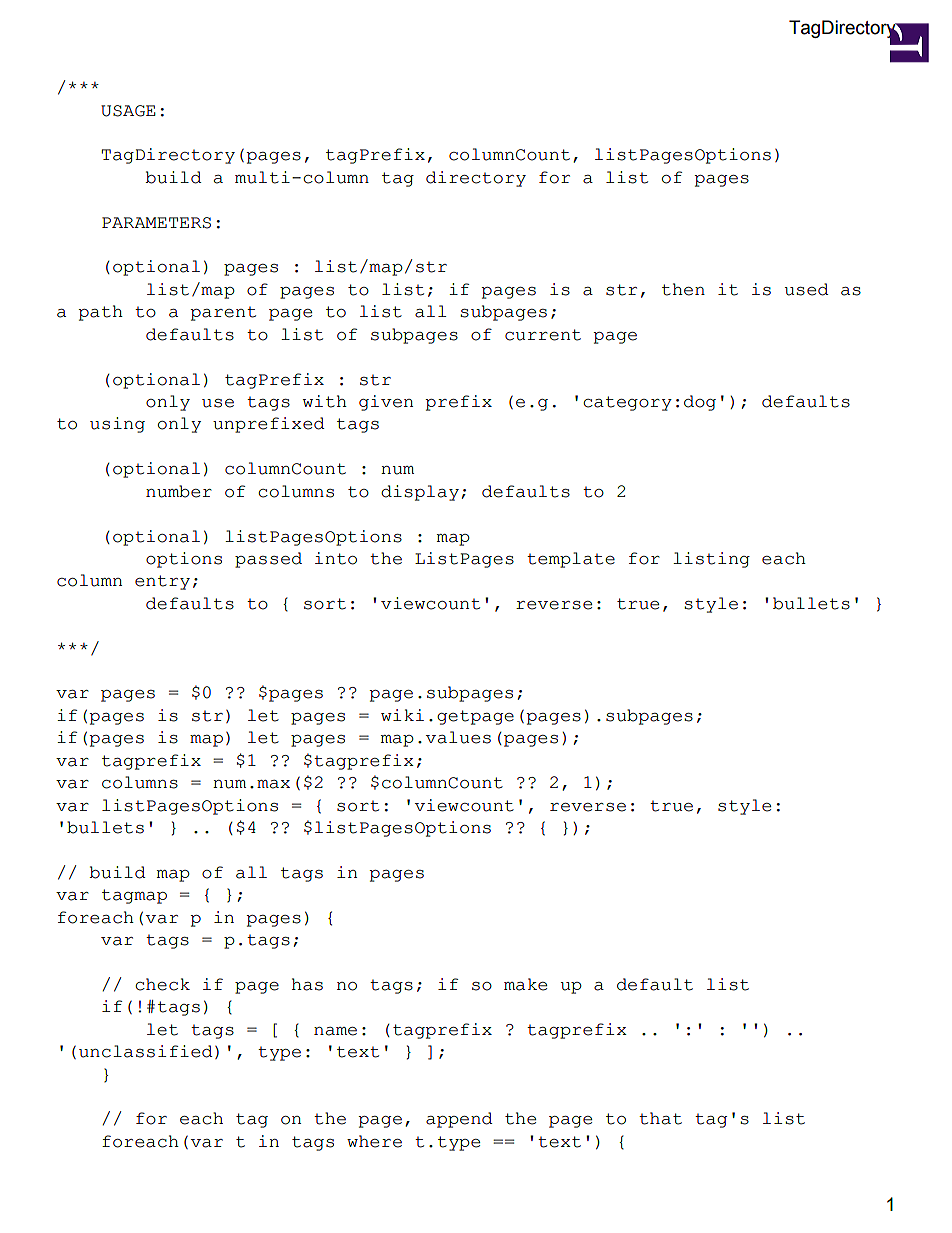 The width and height of the screenshot is (952, 1233). What do you see at coordinates (162, 582) in the screenshot?
I see `entry` at bounding box center [162, 582].
